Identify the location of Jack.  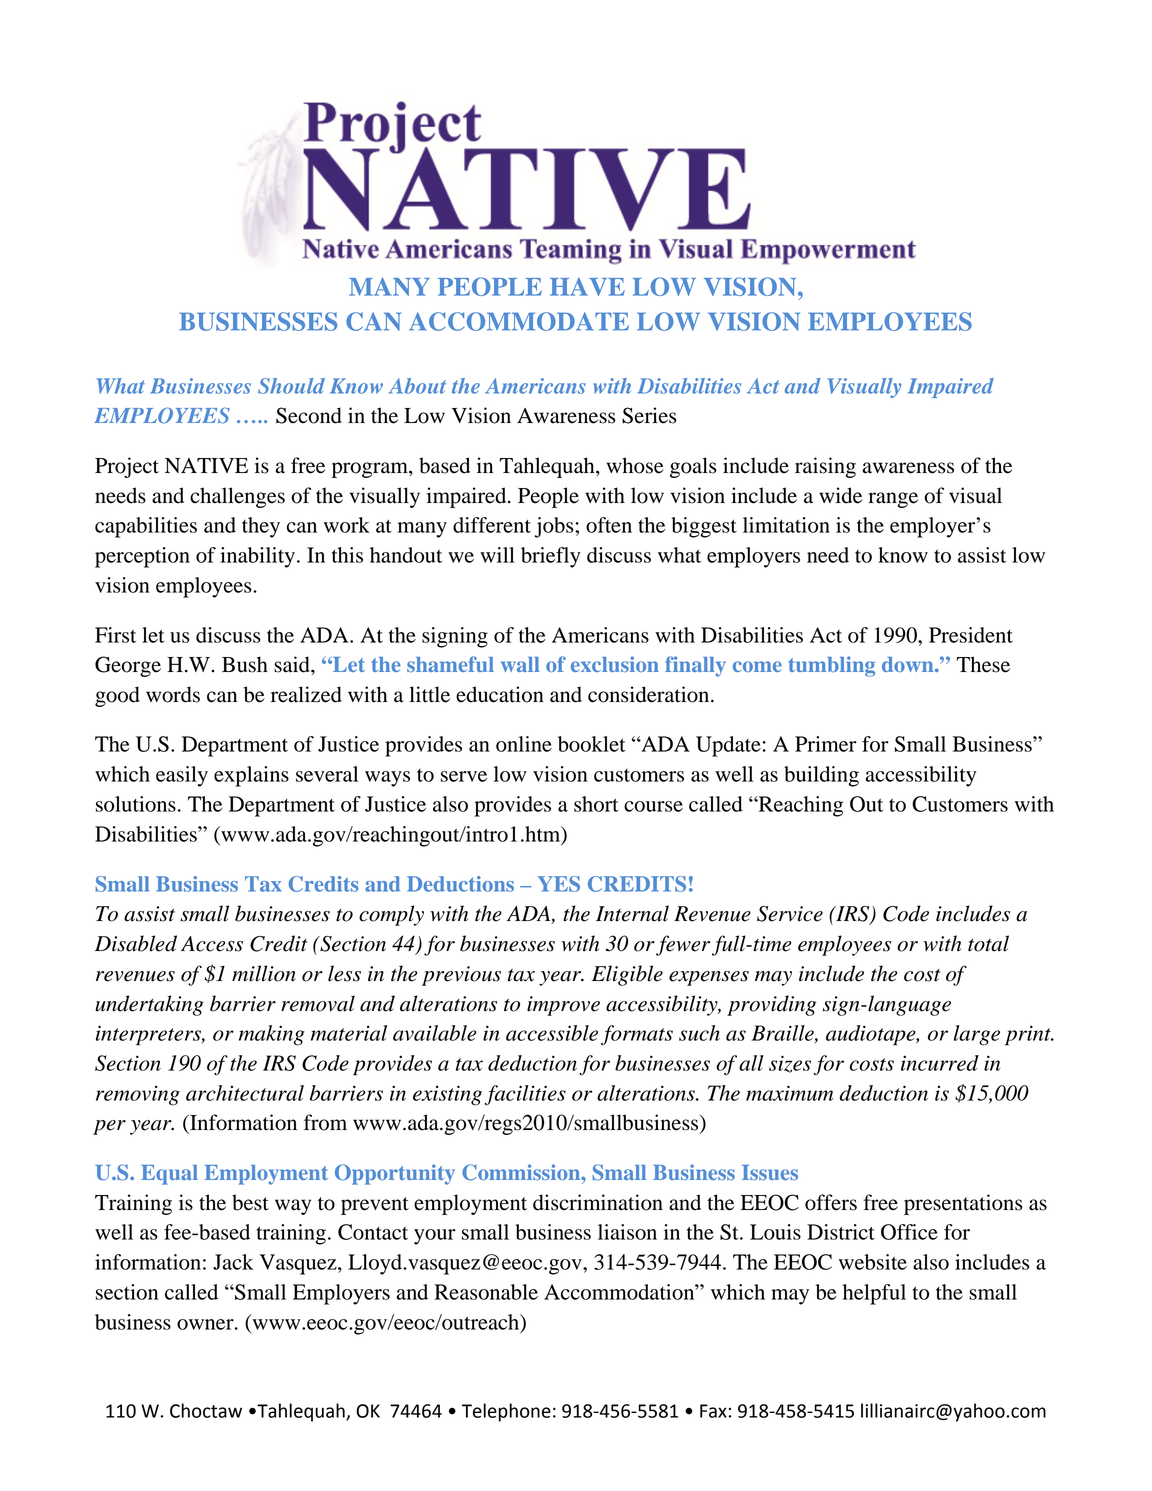
(233, 1262).
